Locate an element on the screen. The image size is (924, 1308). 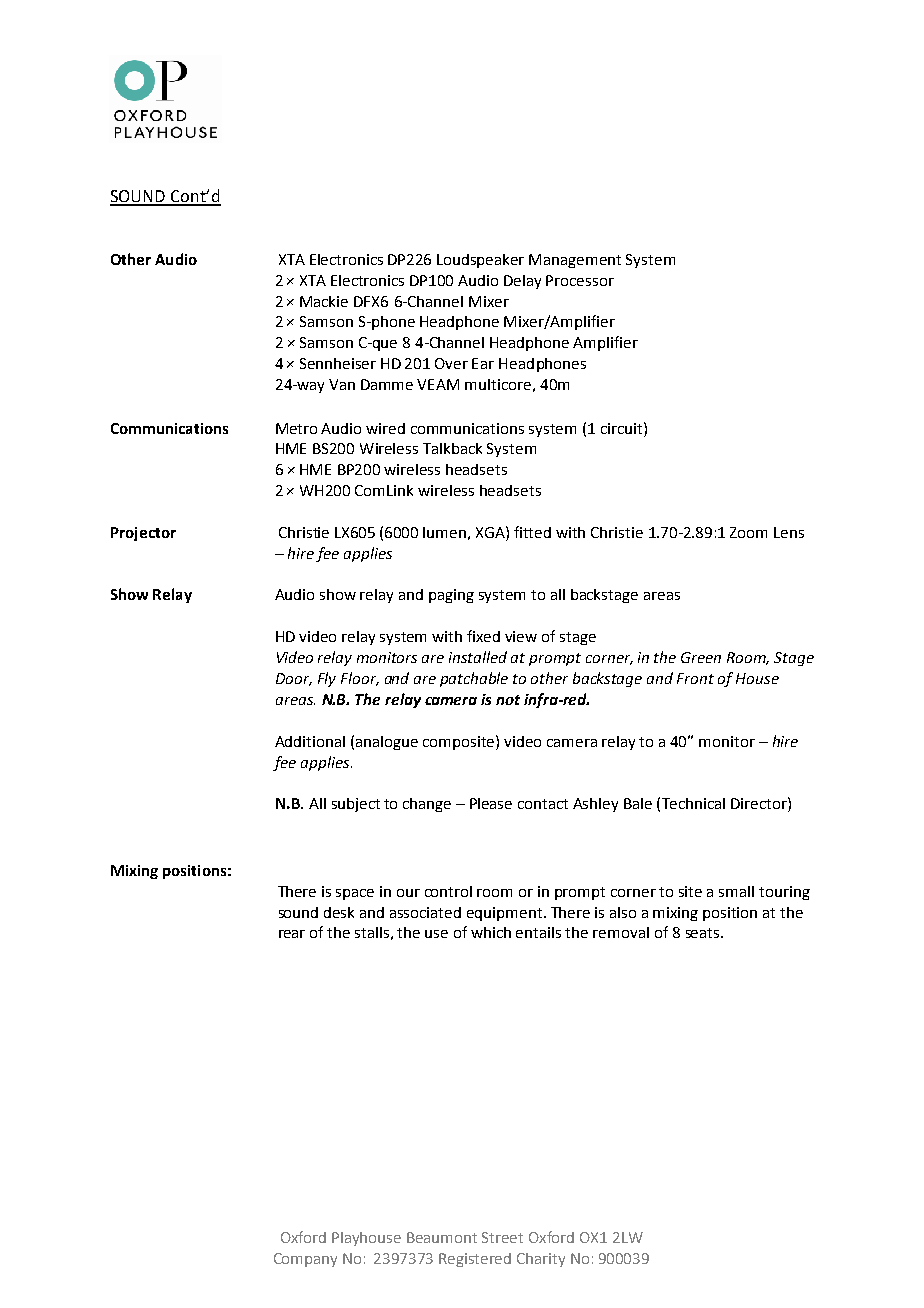
Zoom is located at coordinates (748, 532).
